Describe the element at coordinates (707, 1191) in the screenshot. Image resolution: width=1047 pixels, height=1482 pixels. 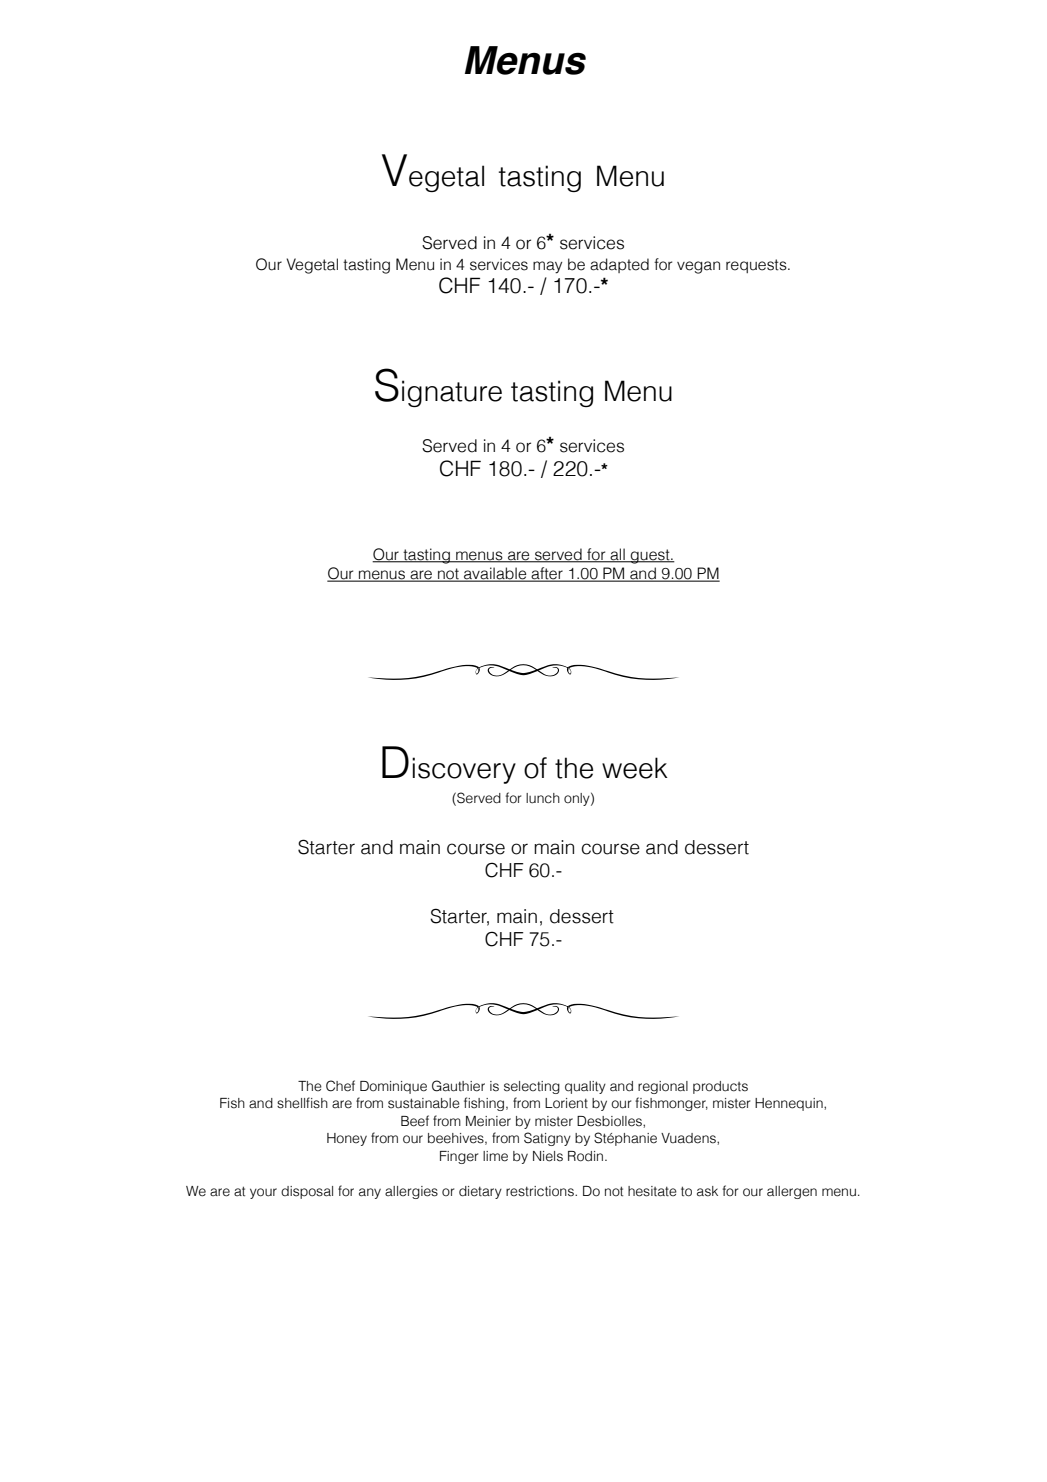
I see `ask` at that location.
